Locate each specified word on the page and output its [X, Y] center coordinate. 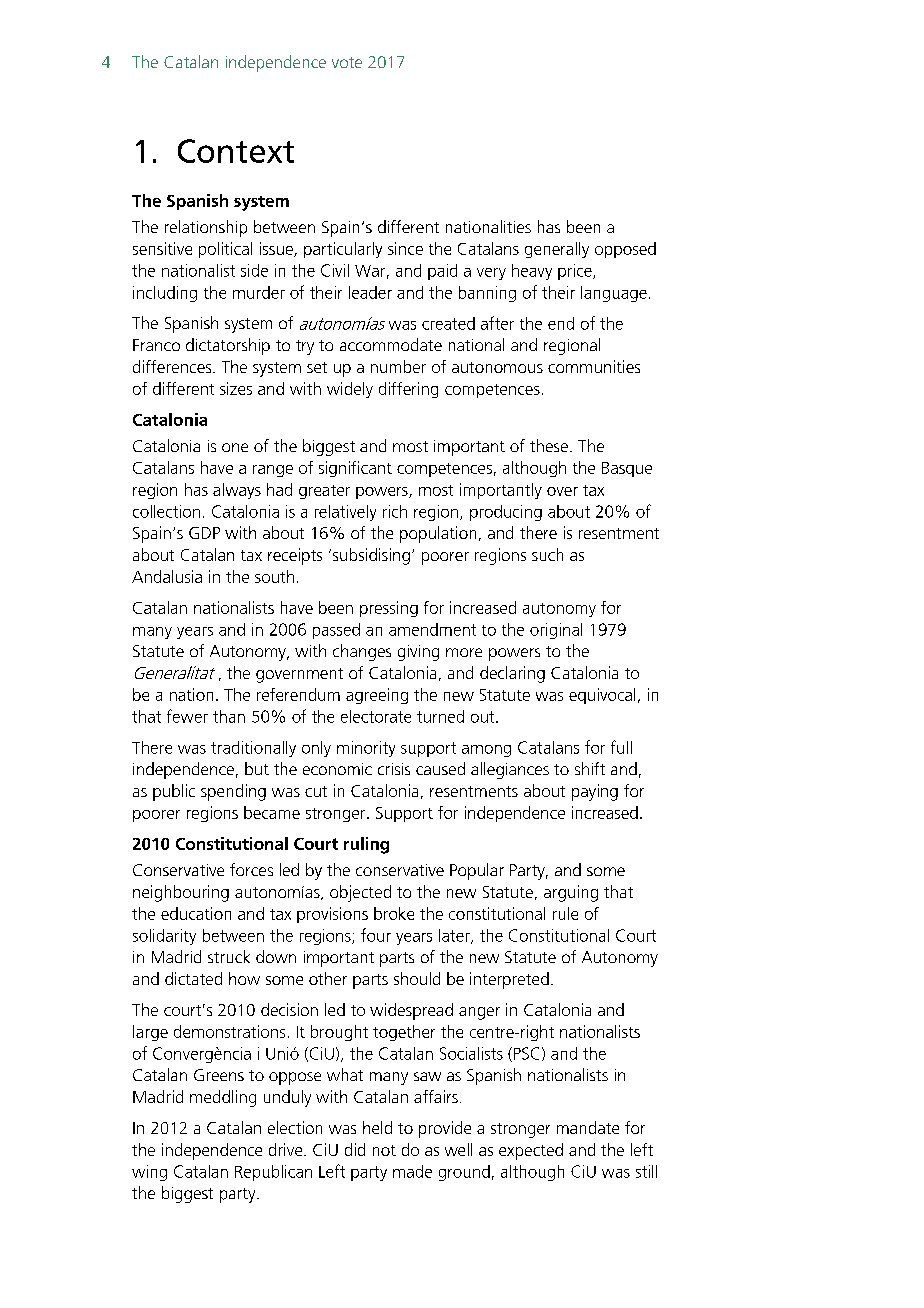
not [384, 1150]
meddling [223, 1098]
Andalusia [167, 576]
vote [347, 62]
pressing [389, 609]
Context [236, 151]
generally [557, 250]
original [556, 631]
